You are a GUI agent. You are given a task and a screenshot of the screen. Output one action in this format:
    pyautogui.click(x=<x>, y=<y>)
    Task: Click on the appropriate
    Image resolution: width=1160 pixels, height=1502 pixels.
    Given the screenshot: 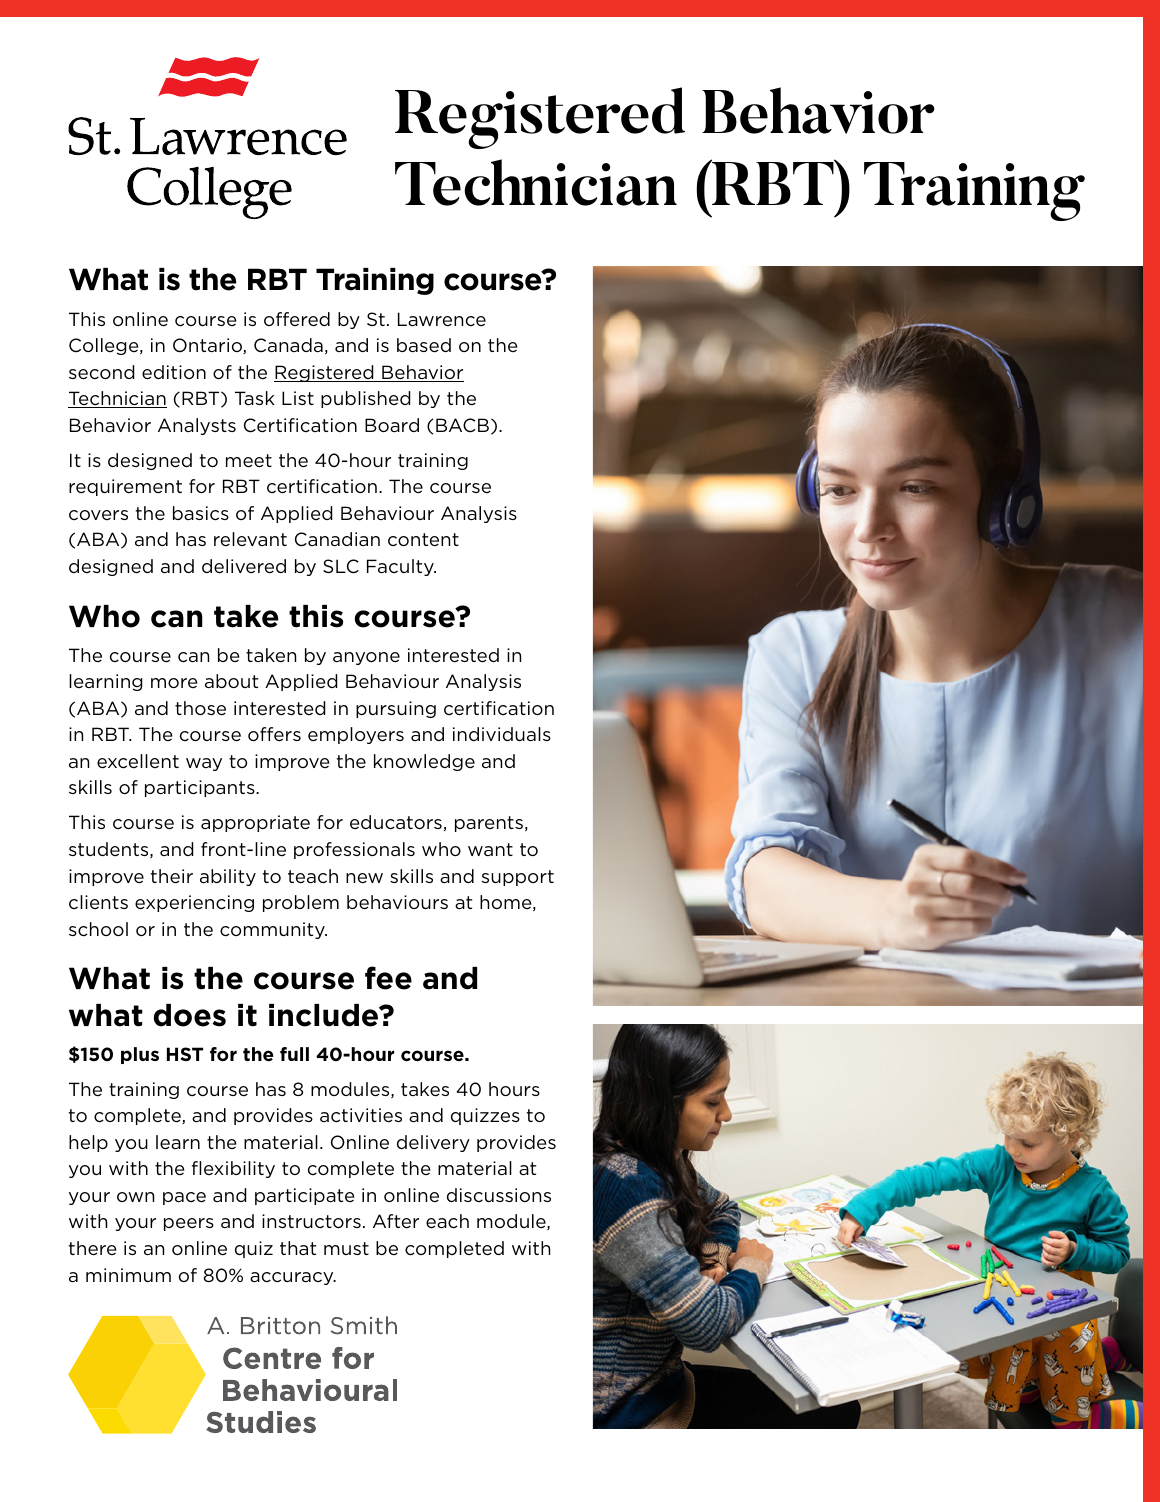 What is the action you would take?
    pyautogui.click(x=255, y=823)
